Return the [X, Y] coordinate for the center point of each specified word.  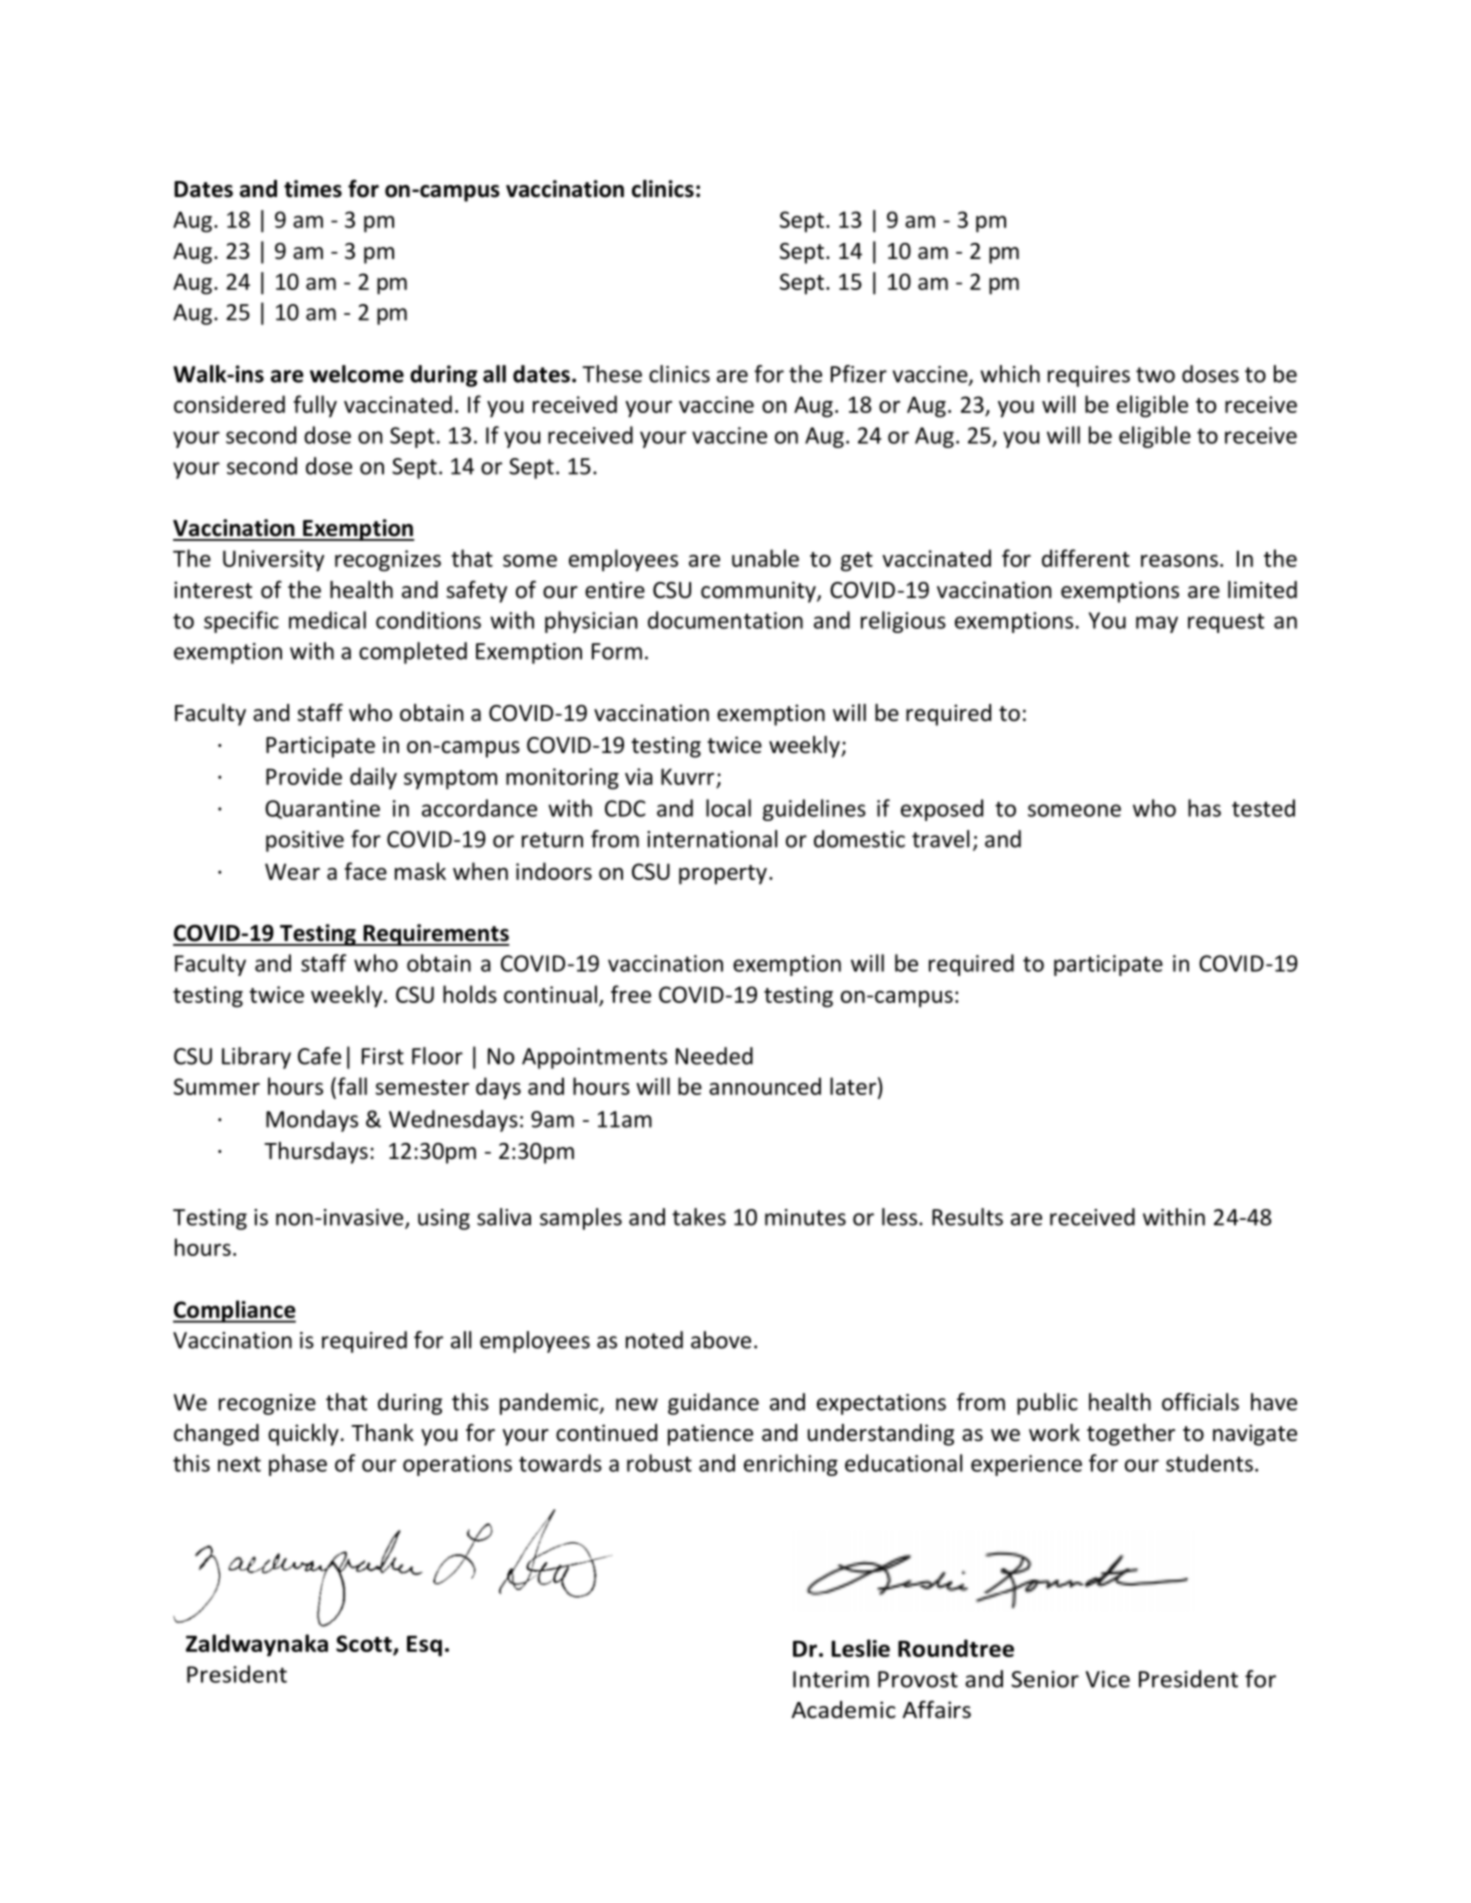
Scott [365, 1645]
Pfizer [859, 374]
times [313, 189]
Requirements [435, 935]
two [1155, 375]
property [723, 875]
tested [1263, 808]
